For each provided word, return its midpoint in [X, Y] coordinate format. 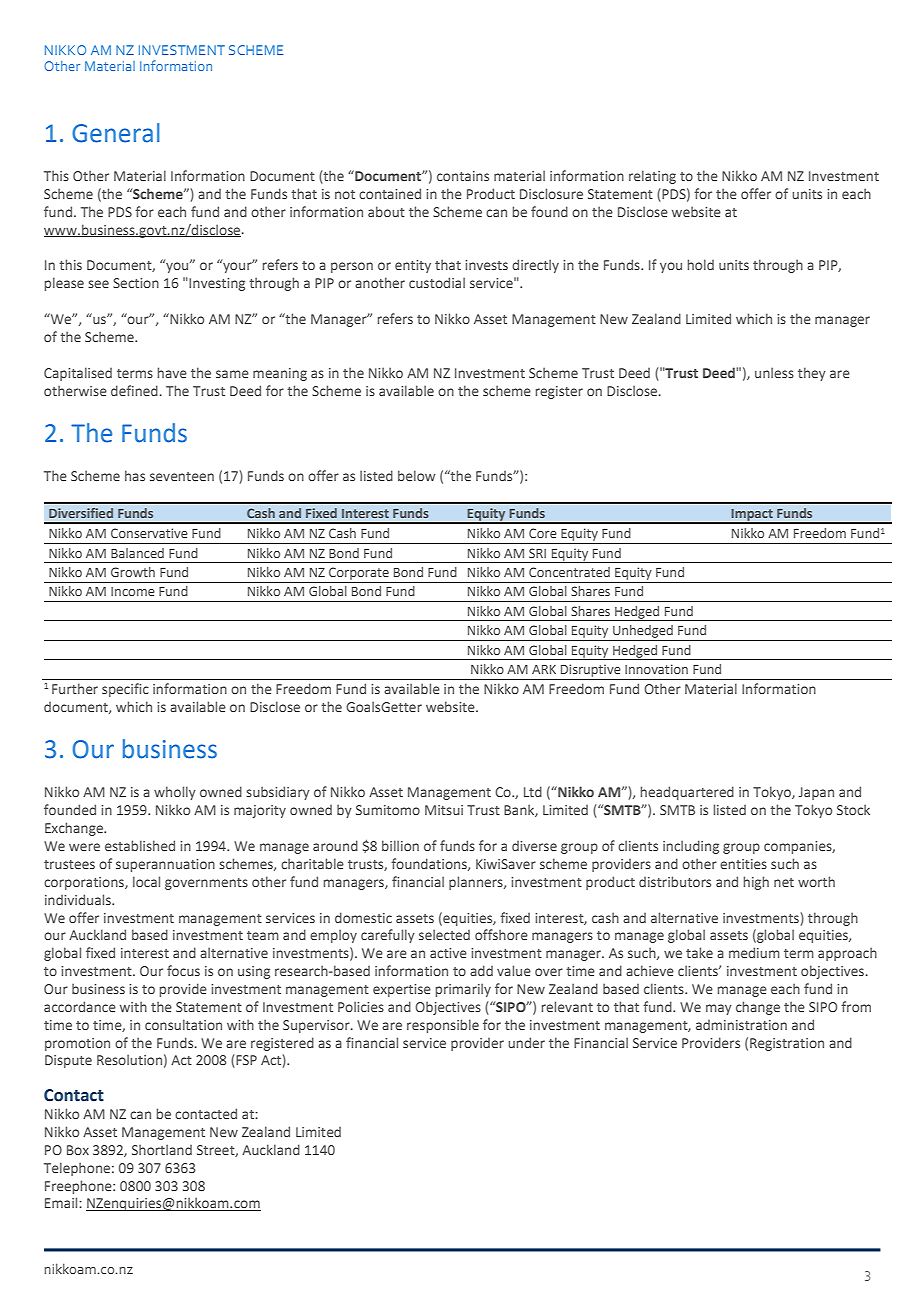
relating [652, 177]
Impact [752, 516]
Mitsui [444, 810]
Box [78, 1150]
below [417, 475]
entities [743, 864]
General [116, 133]
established [140, 845]
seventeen [182, 476]
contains [463, 176]
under [526, 1042]
